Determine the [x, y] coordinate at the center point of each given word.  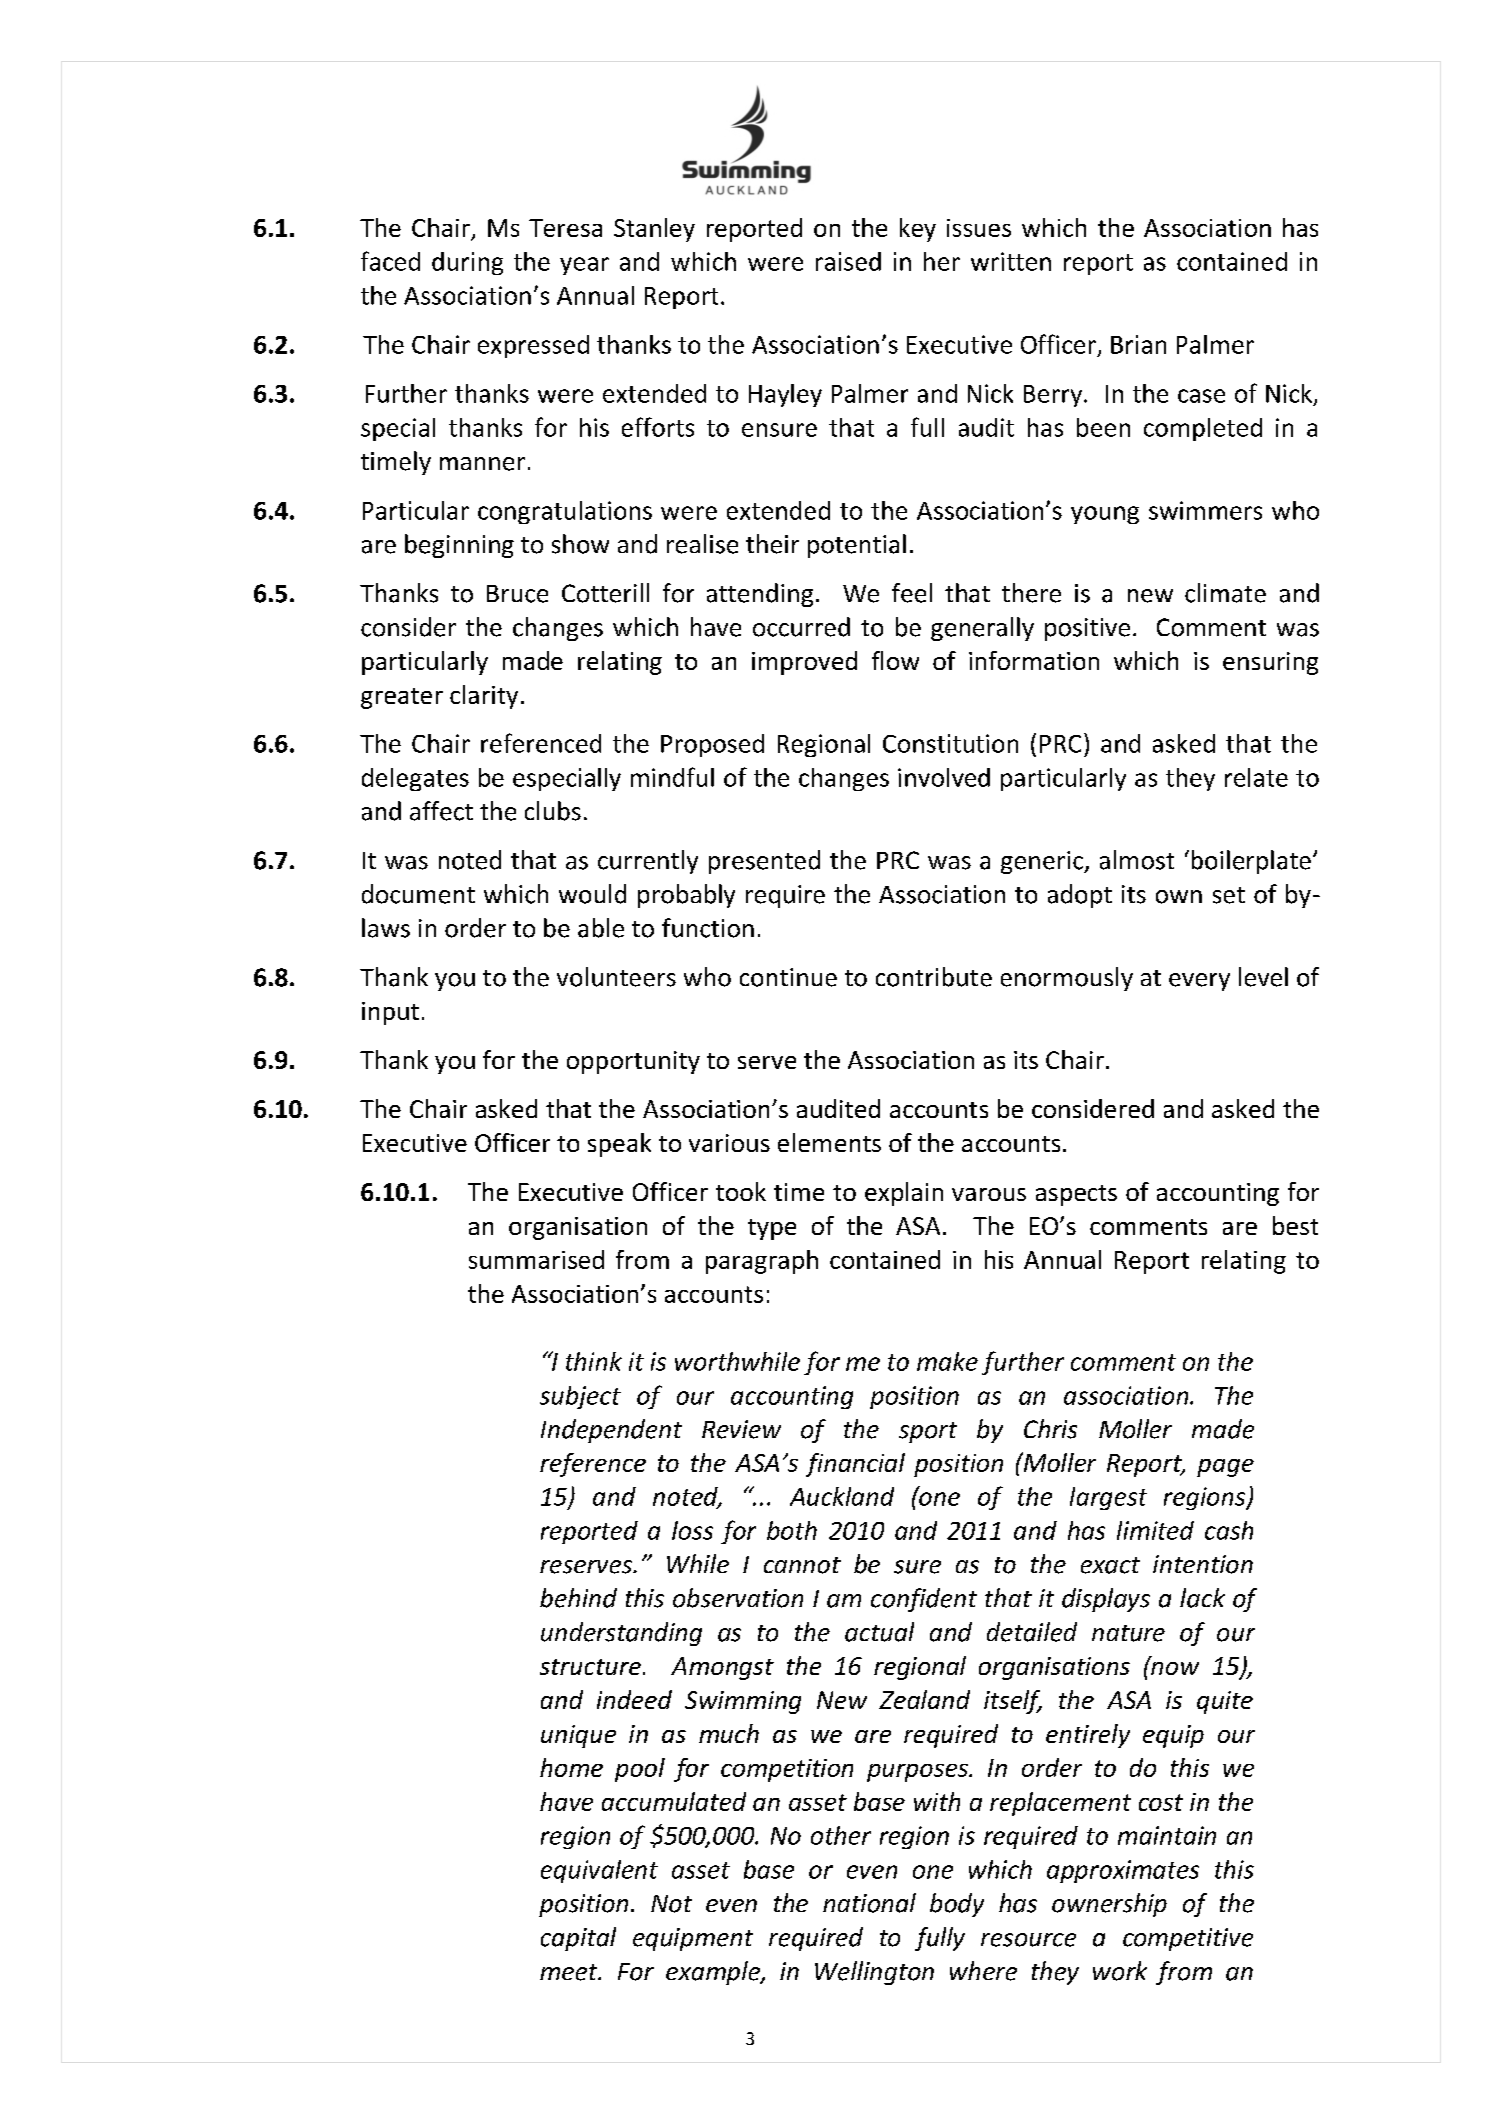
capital [578, 1939]
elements [829, 1142]
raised [848, 261]
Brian [1138, 344]
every [1199, 982]
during [467, 263]
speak [619, 1145]
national [869, 1903]
